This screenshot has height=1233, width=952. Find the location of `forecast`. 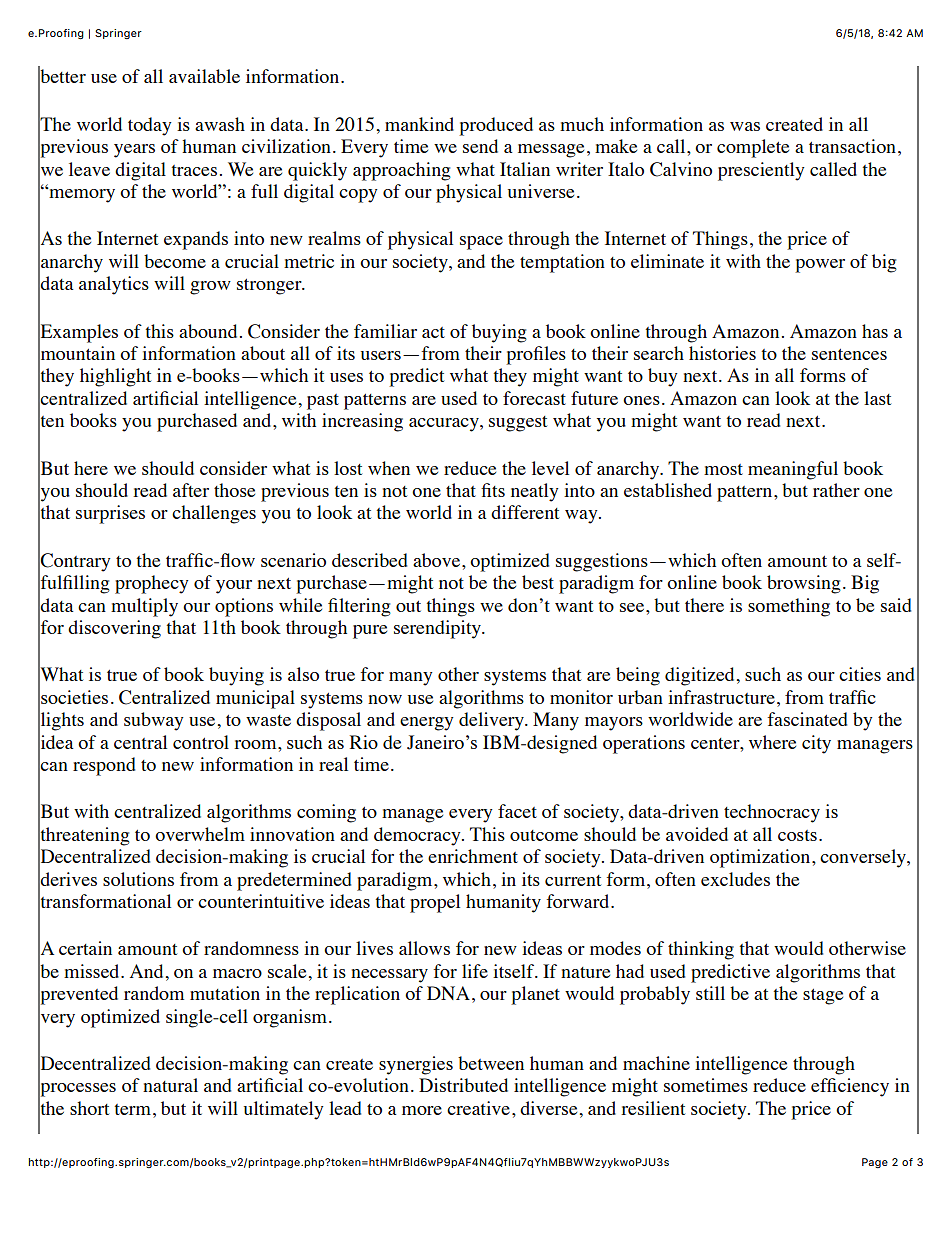

forecast is located at coordinates (534, 398).
